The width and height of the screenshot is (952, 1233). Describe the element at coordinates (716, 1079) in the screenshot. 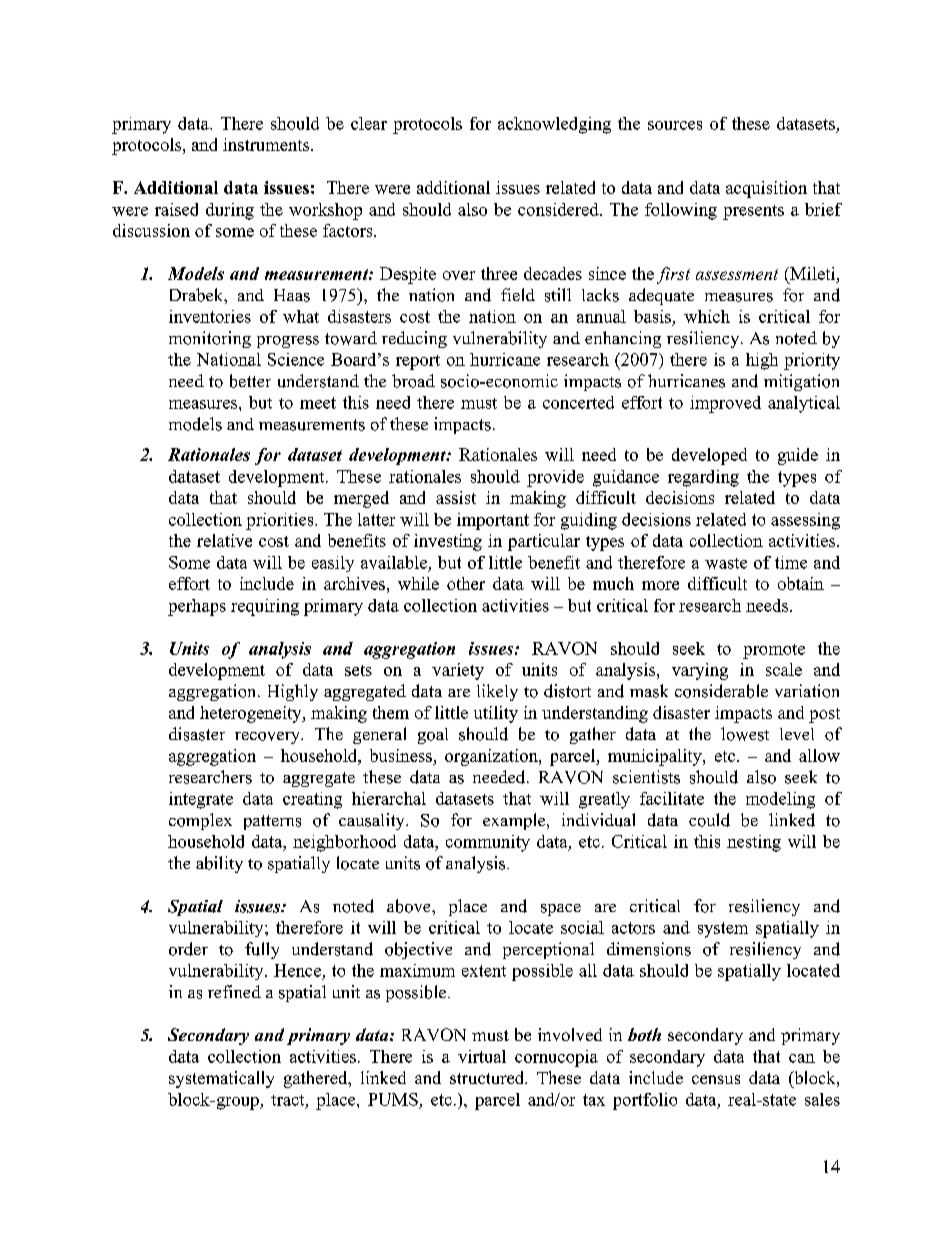

I see `census` at that location.
